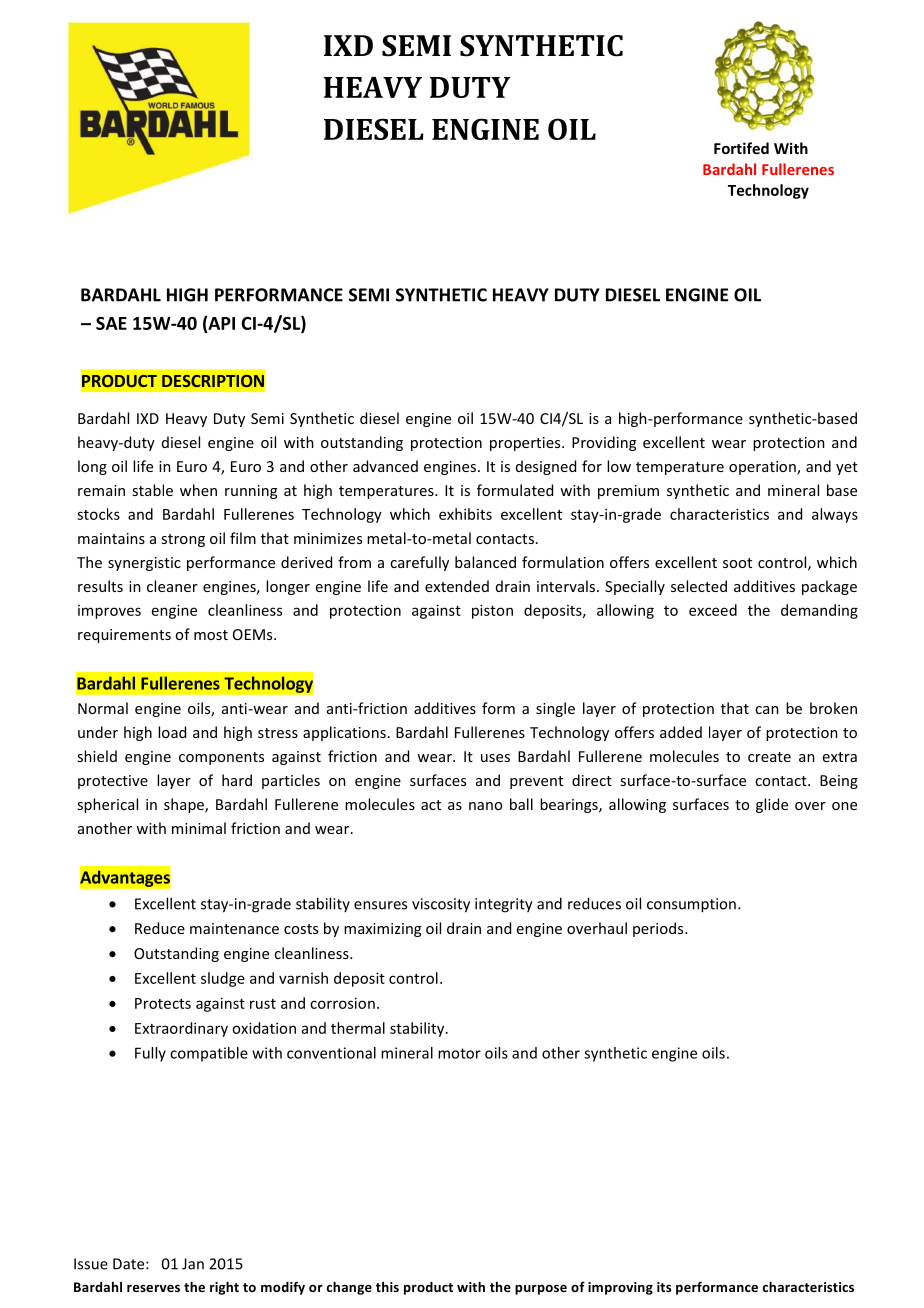 Image resolution: width=924 pixels, height=1308 pixels. I want to click on minimal, so click(199, 828).
